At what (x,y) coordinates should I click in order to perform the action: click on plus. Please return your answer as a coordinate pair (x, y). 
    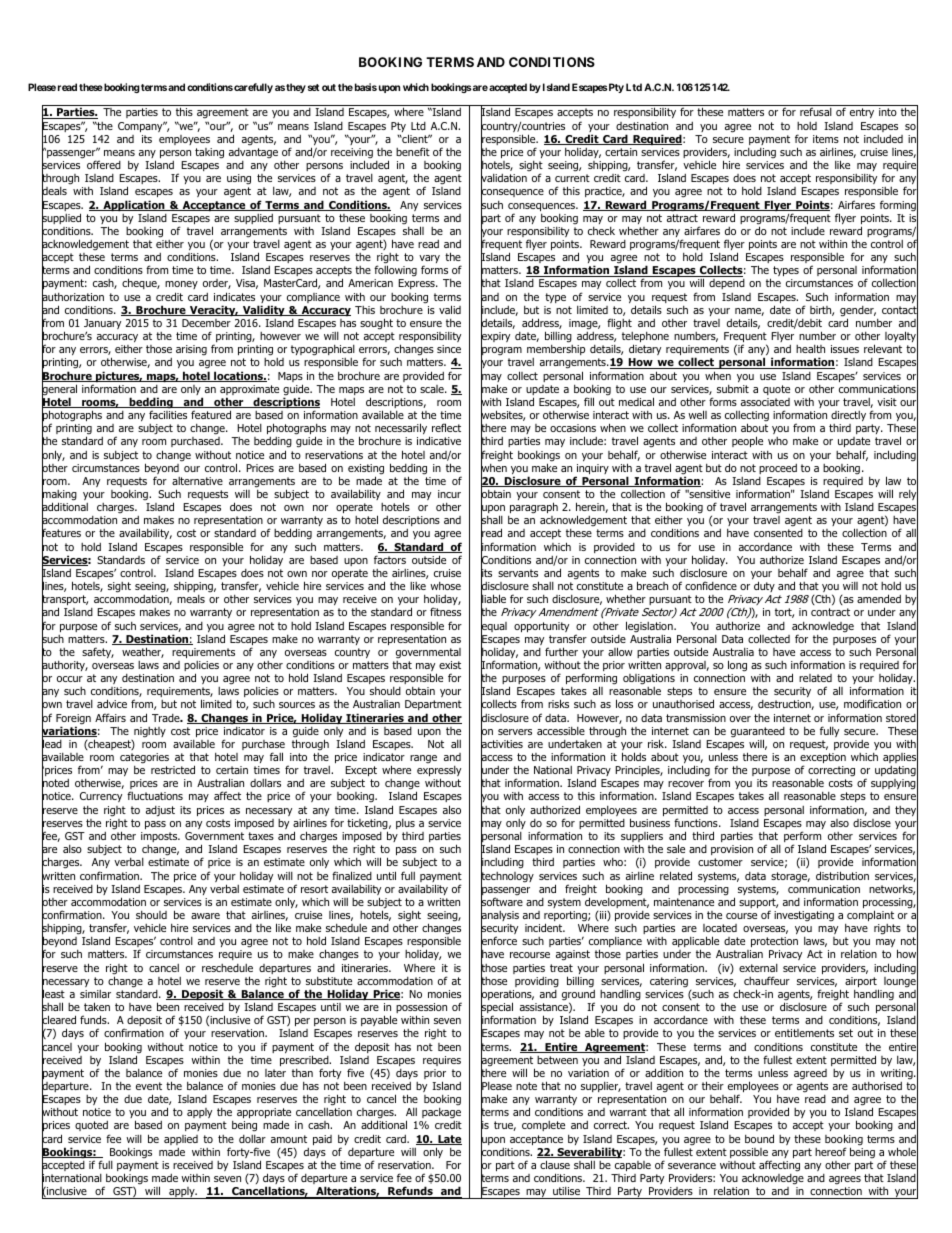
    Looking at the image, I should click on (405, 824).
